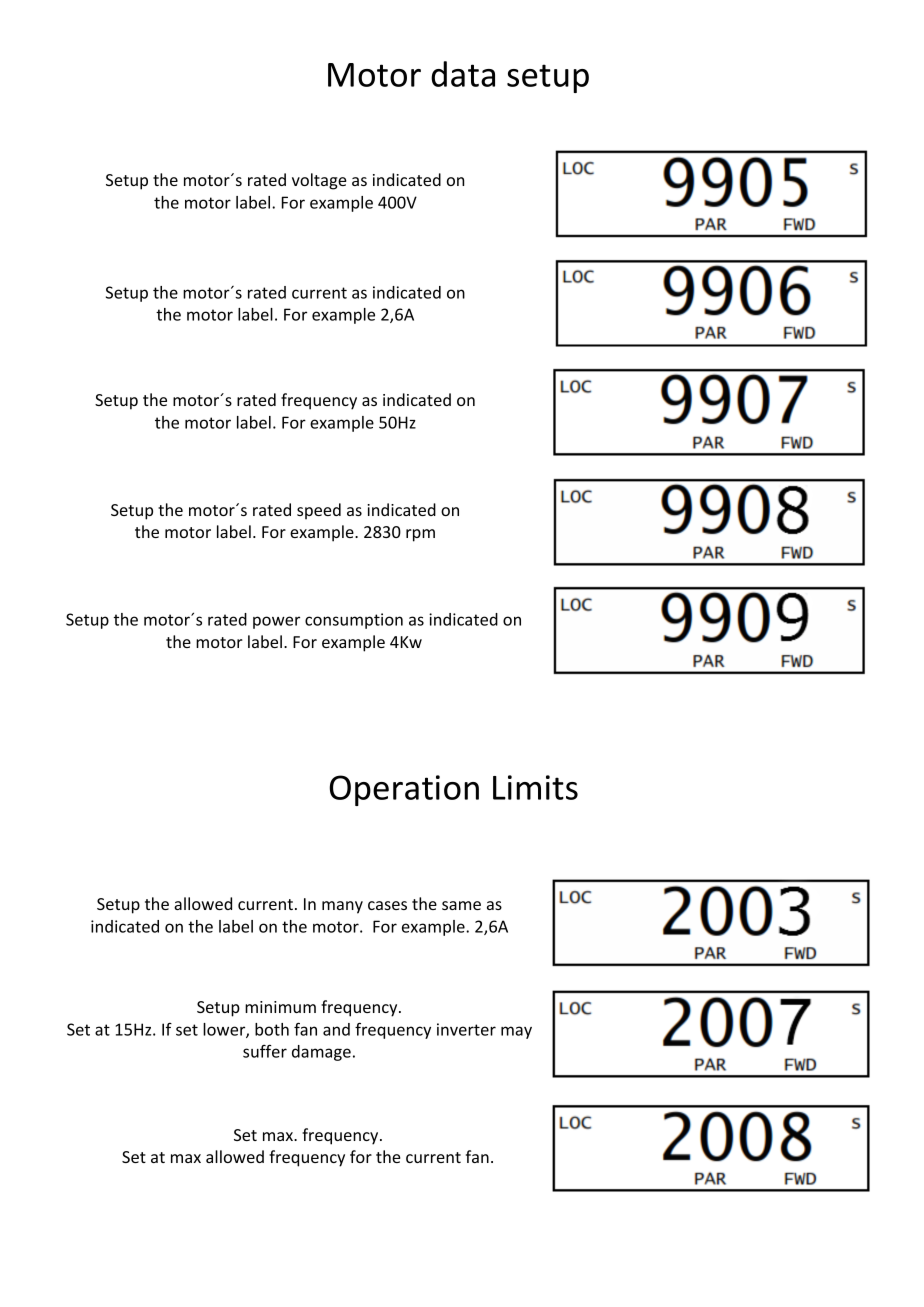  I want to click on same, so click(461, 905).
